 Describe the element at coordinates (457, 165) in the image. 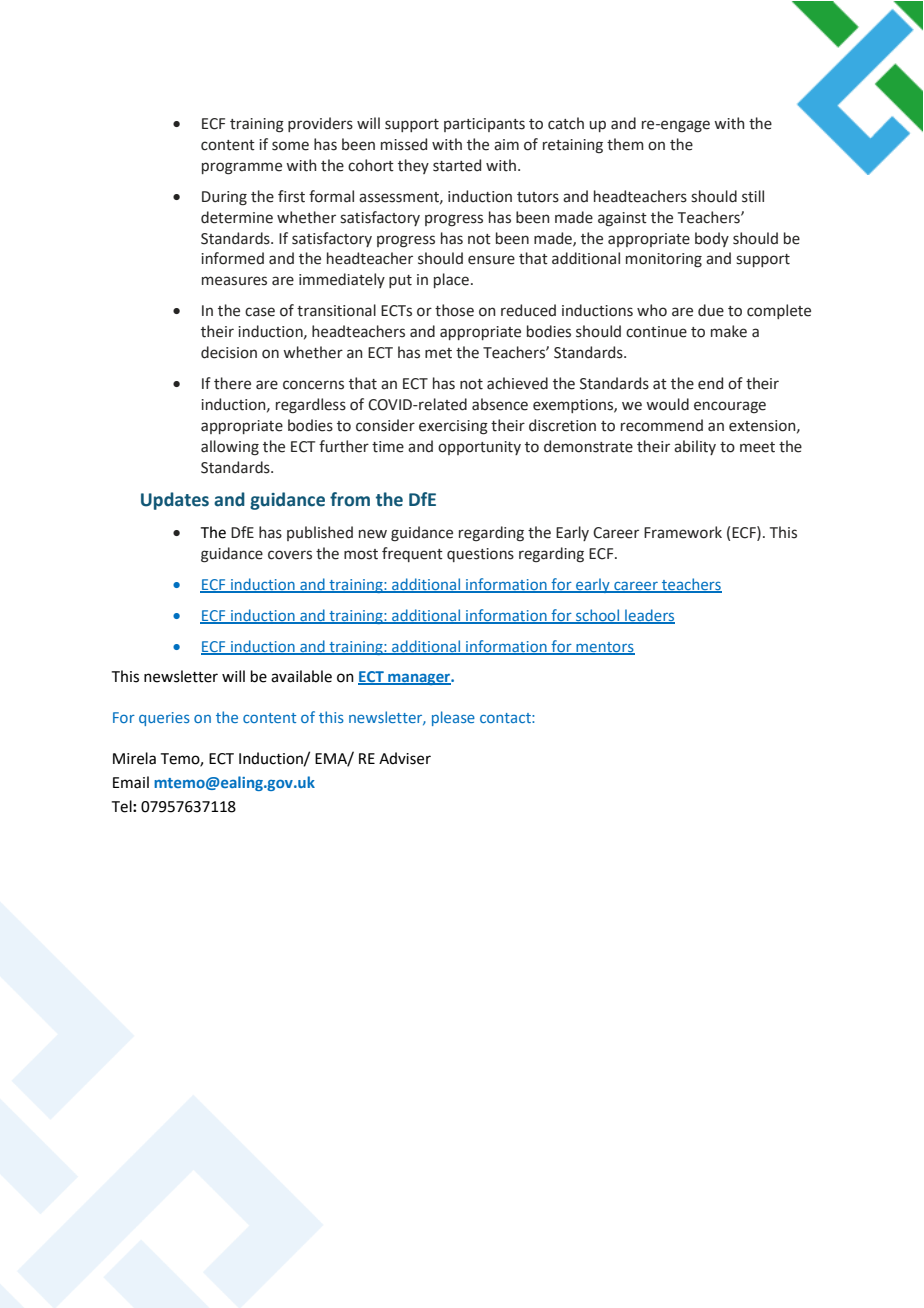

I see `started` at that location.
